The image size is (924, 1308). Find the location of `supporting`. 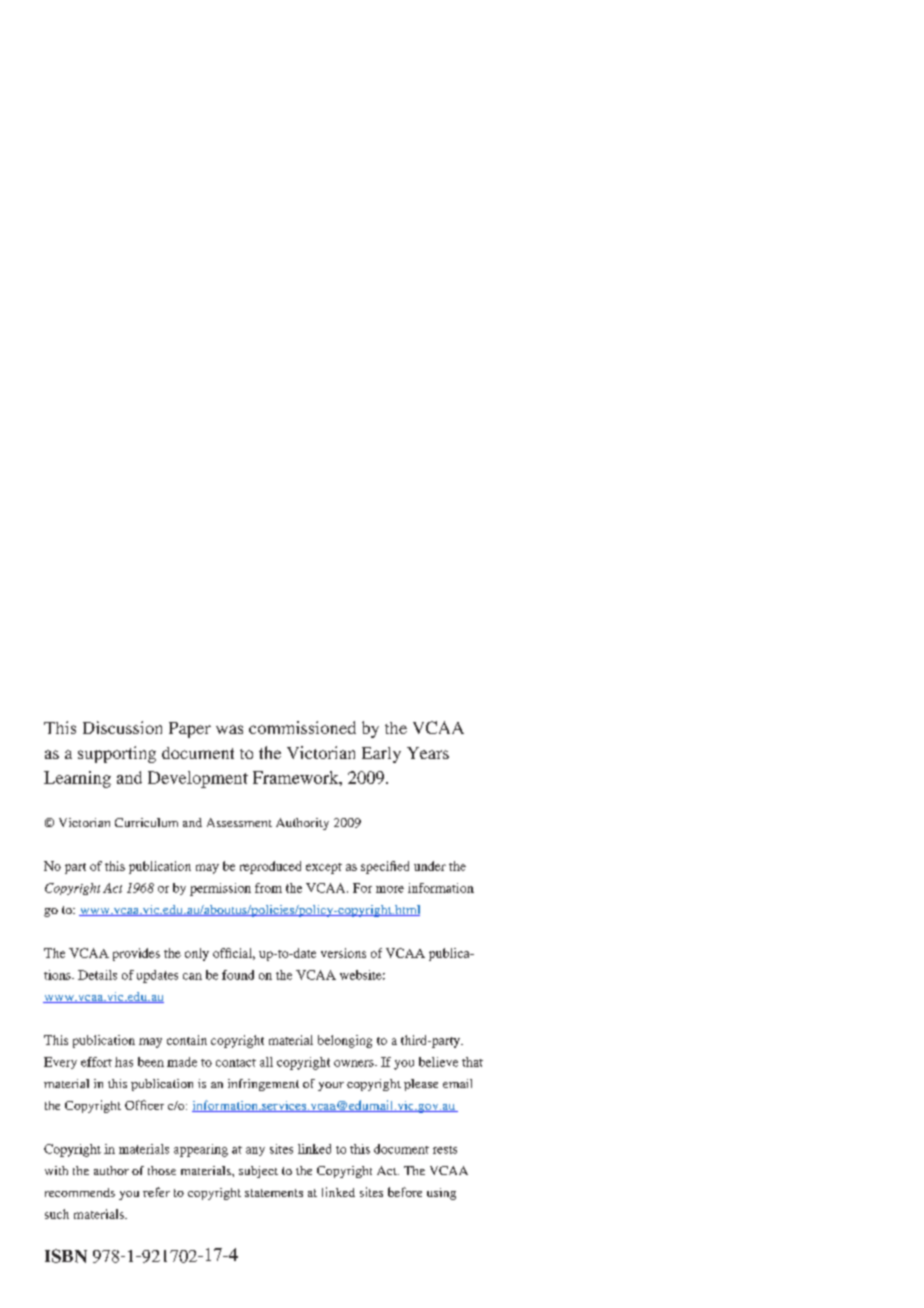

supporting is located at coordinates (117, 754).
